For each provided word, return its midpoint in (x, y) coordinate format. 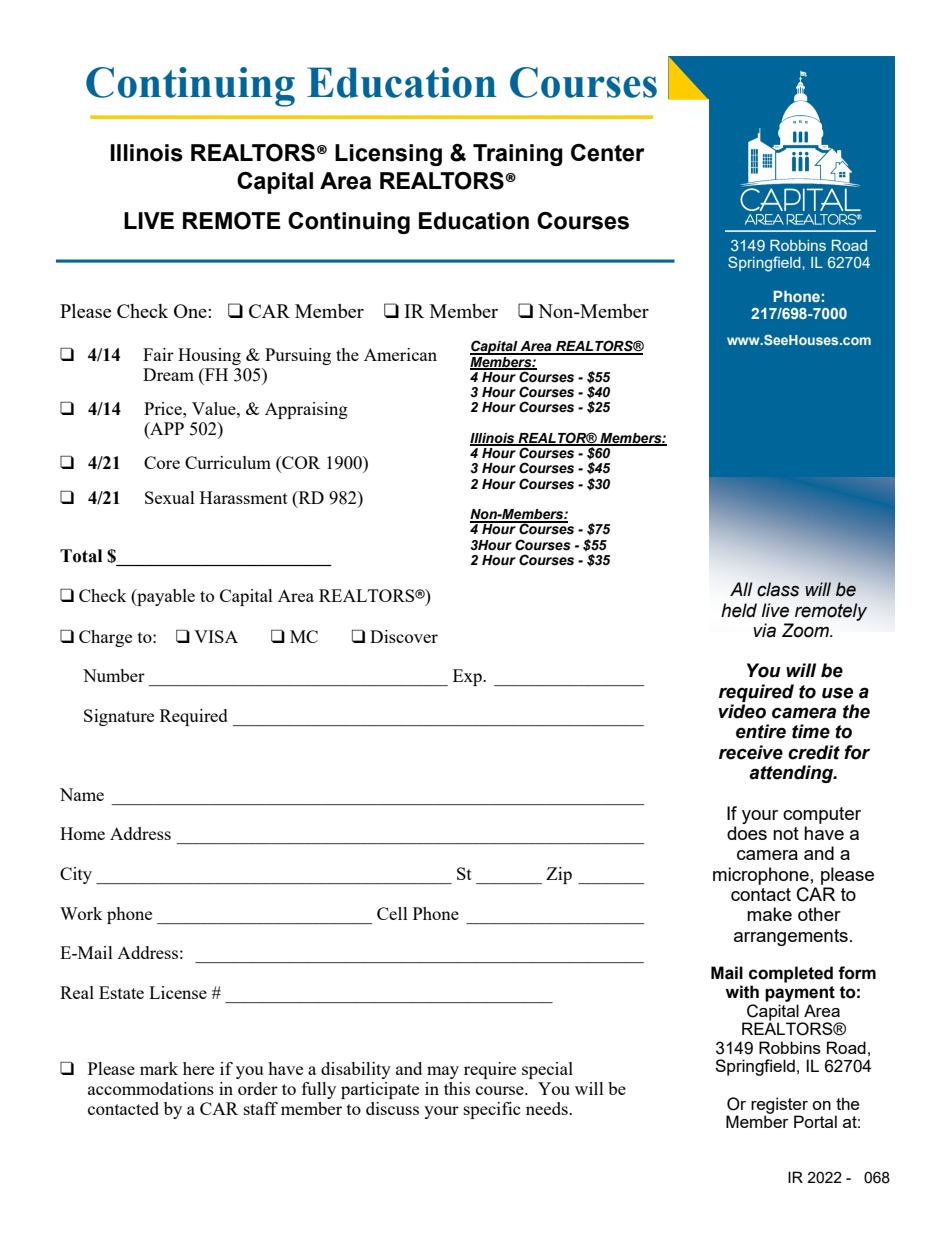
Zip (559, 875)
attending (792, 774)
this (457, 1088)
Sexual (170, 497)
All (741, 589)
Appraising (306, 410)
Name (82, 794)
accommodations (151, 1088)
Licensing (388, 155)
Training (518, 155)
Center (608, 153)
